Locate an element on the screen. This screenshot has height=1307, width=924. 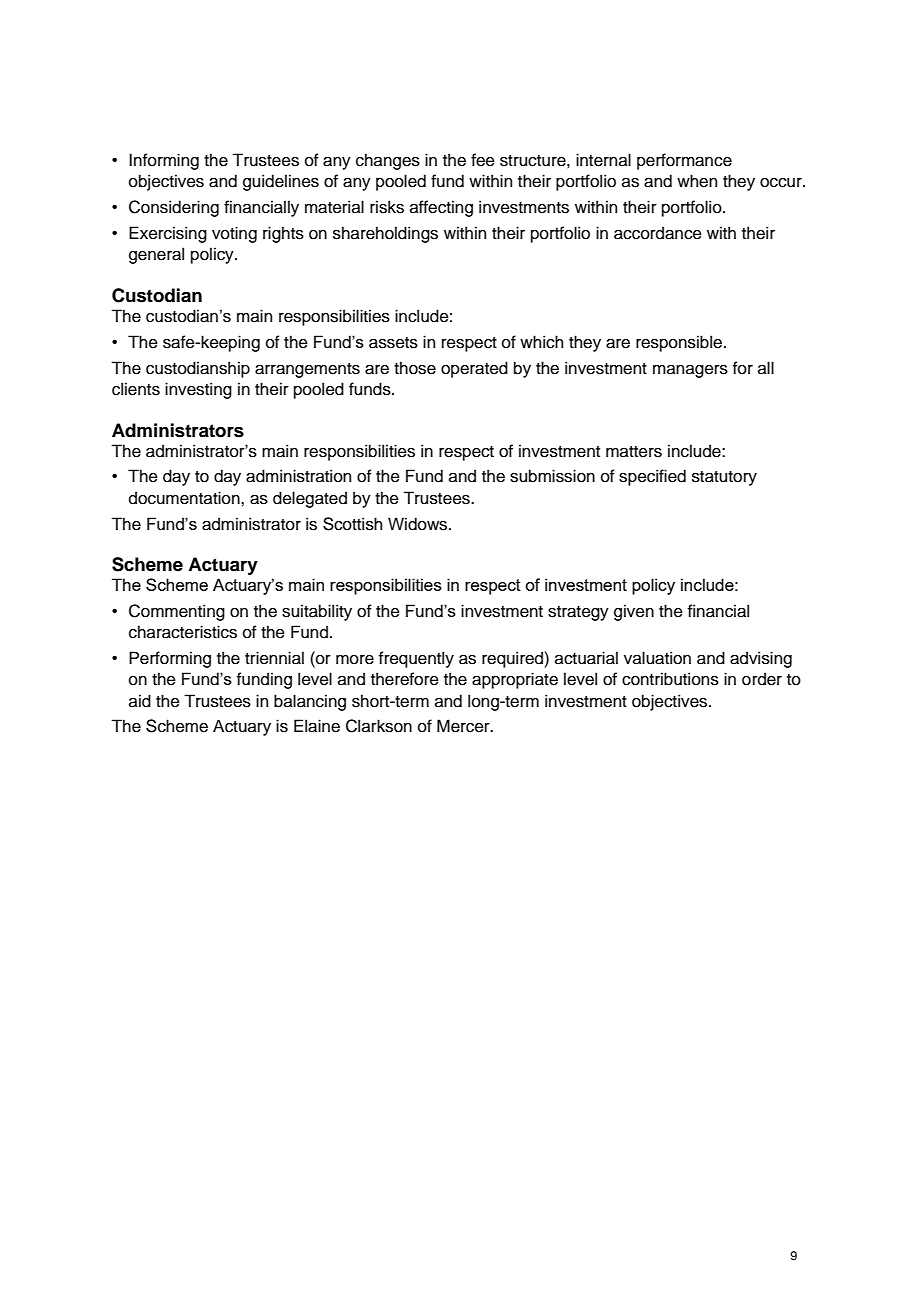
Informing is located at coordinates (164, 161).
